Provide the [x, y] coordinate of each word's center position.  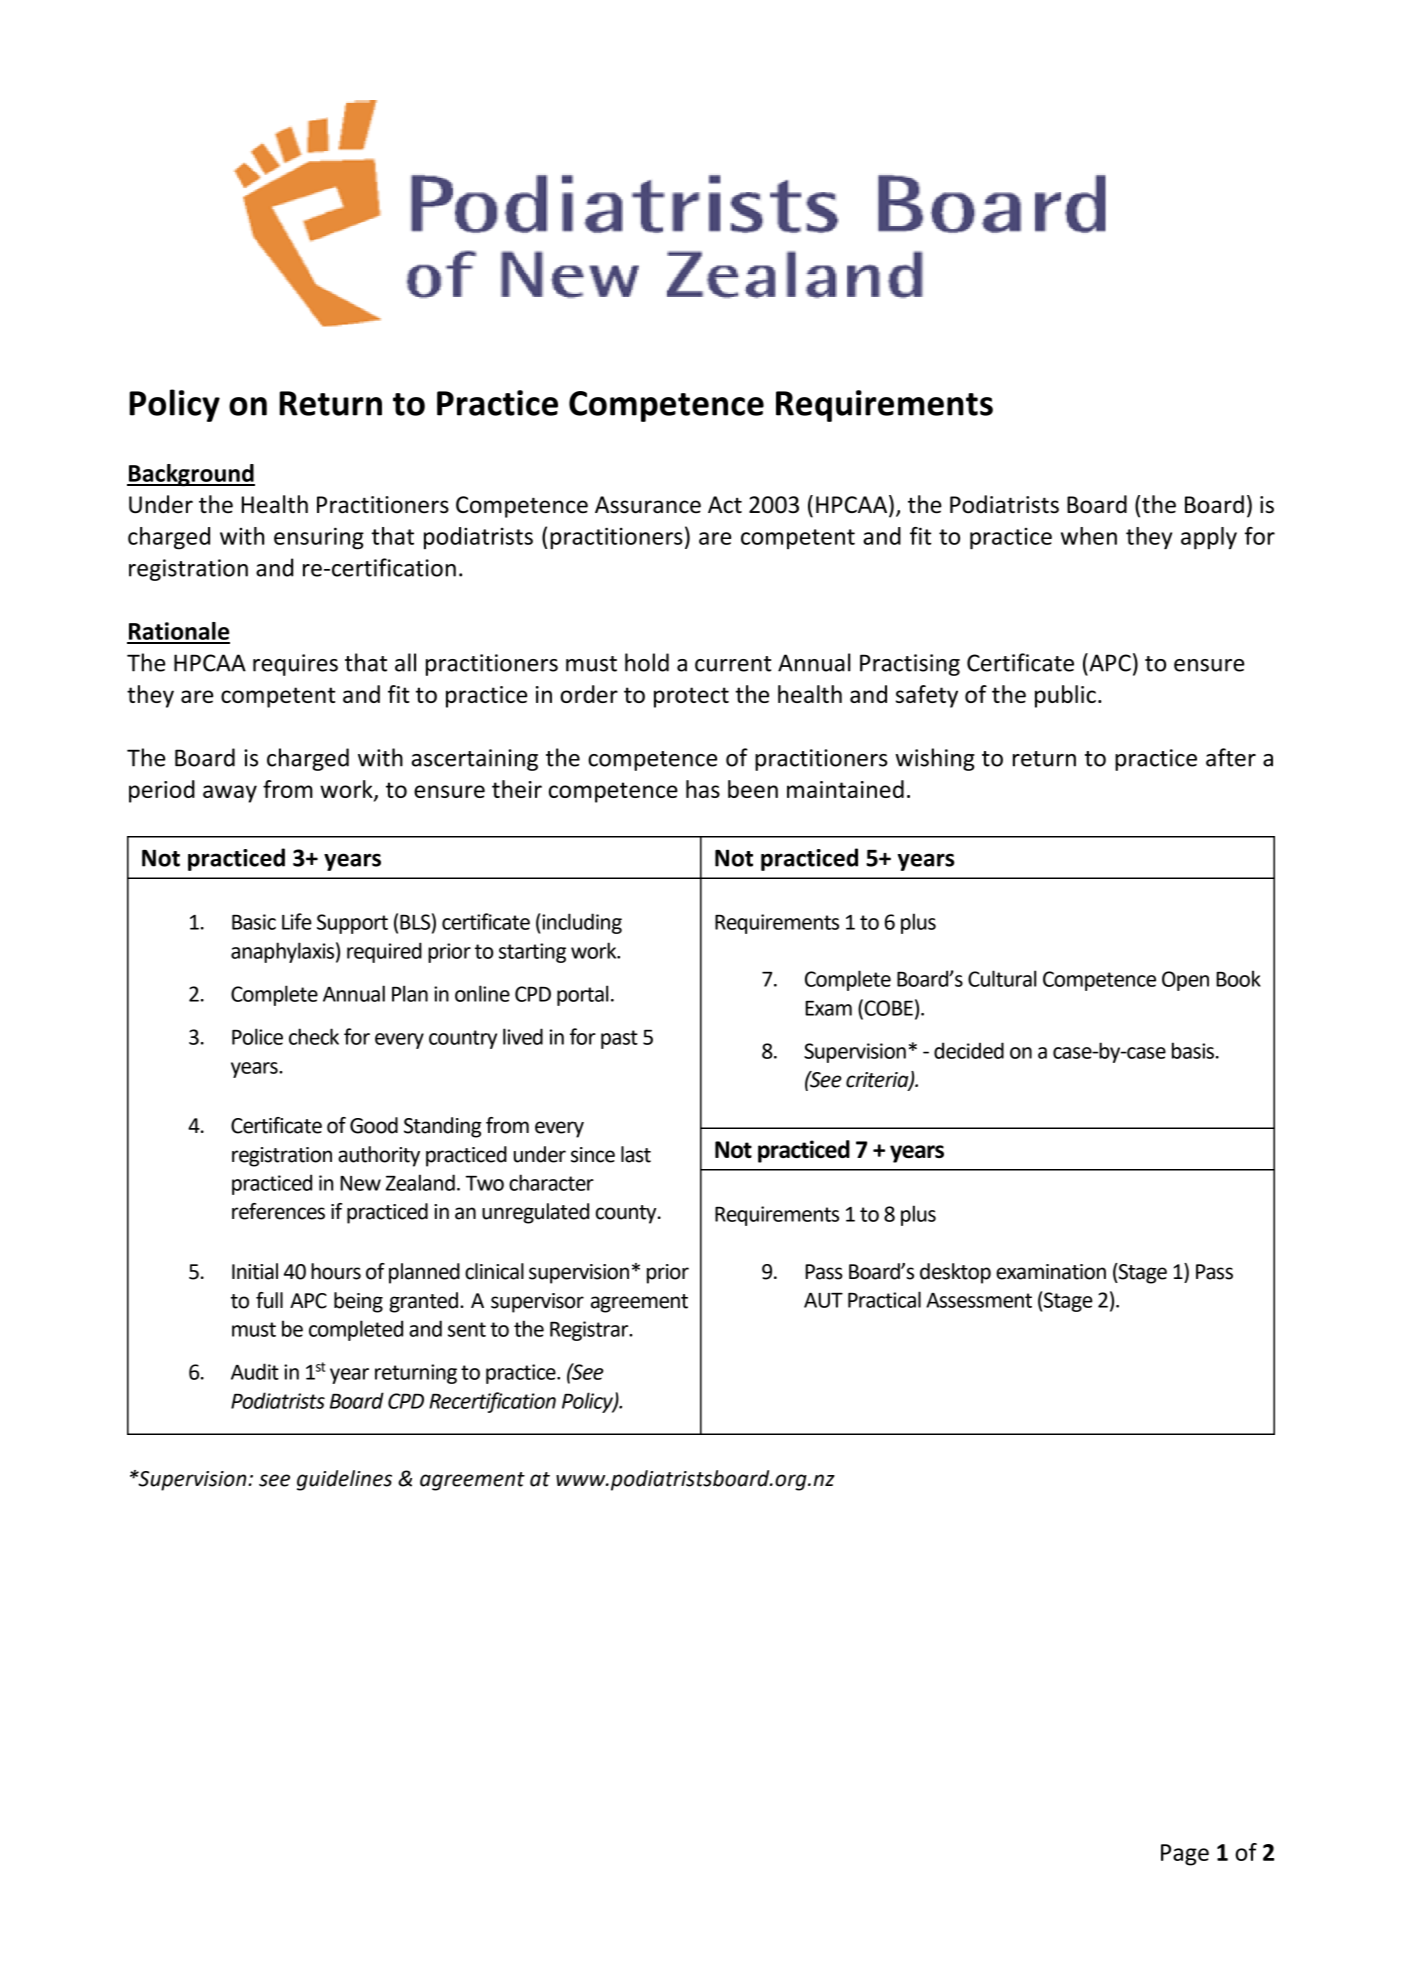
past [619, 1039]
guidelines [344, 1480]
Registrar [590, 1331]
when [1089, 536]
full [269, 1300]
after [1231, 757]
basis [1193, 1050]
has [703, 789]
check [314, 1036]
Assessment [979, 1300]
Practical [884, 1299]
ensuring [319, 538]
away [230, 794]
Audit [255, 1371]
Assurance [648, 505]
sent [467, 1329]
